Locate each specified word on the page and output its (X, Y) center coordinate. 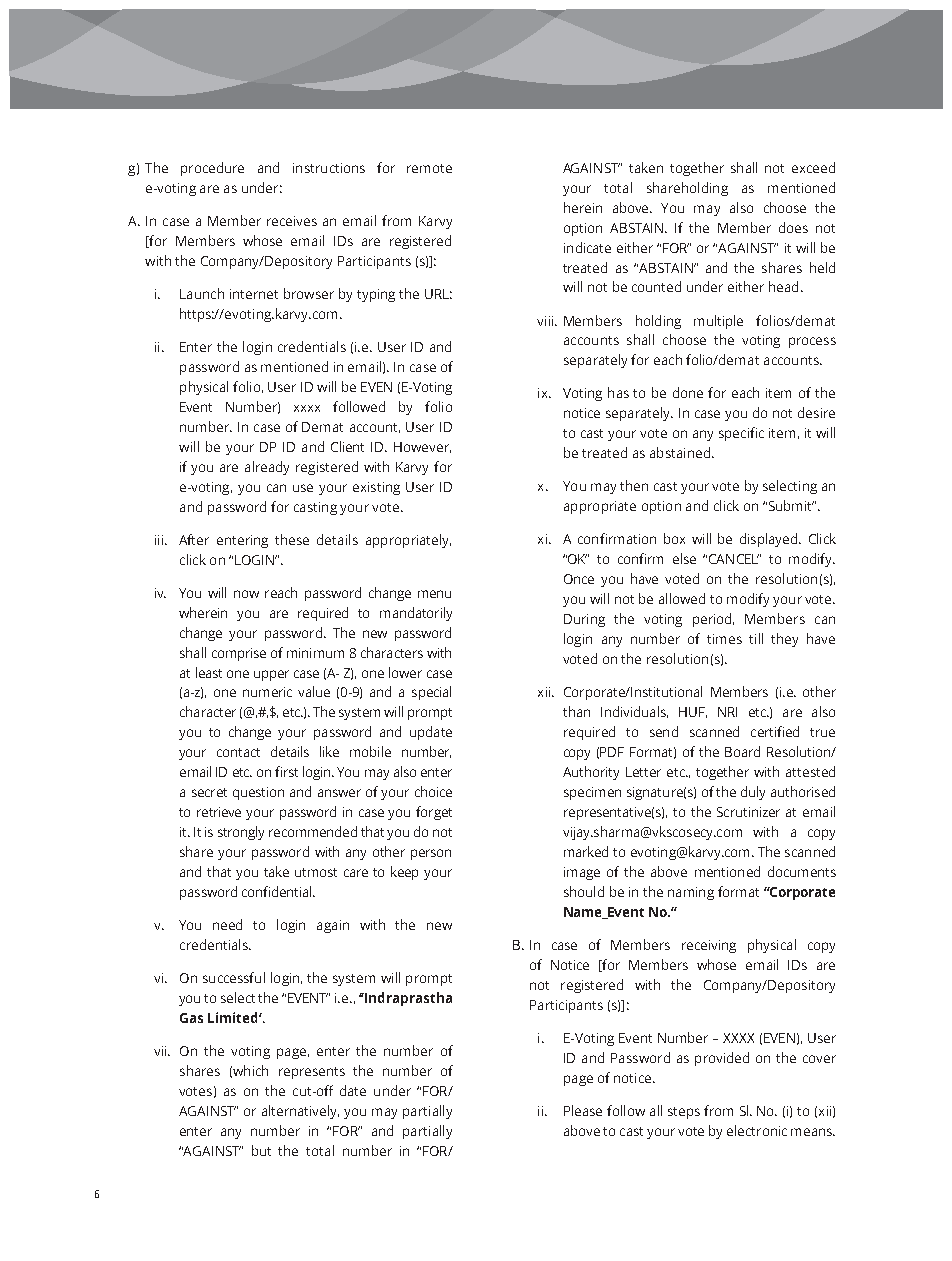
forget (434, 813)
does (793, 227)
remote (429, 168)
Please (583, 1110)
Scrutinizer (748, 812)
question (258, 793)
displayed (770, 540)
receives (292, 221)
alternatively (300, 1112)
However (422, 447)
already (267, 468)
